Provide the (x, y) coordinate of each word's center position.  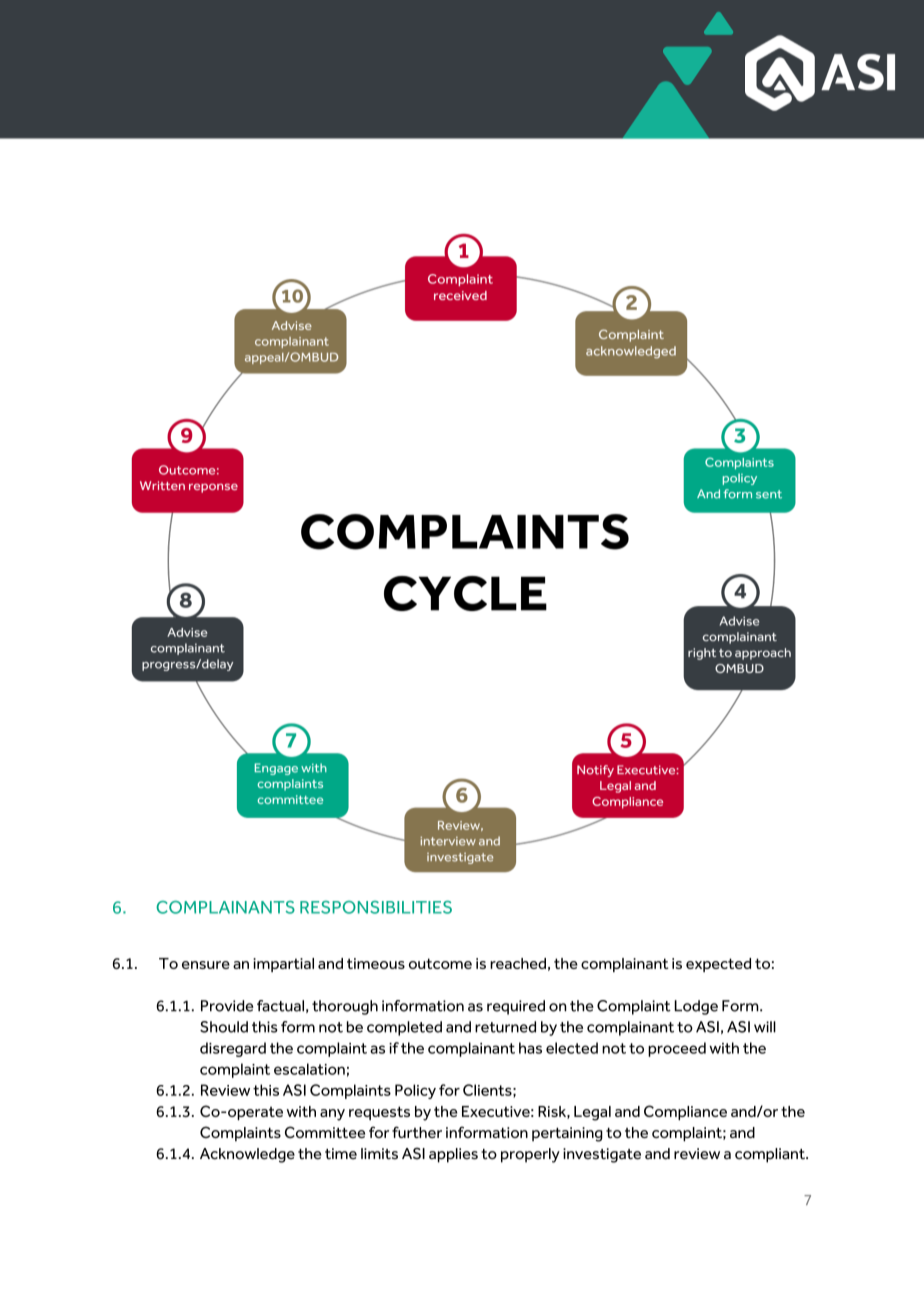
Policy (415, 1091)
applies (453, 1155)
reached (518, 963)
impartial (283, 965)
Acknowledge (247, 1155)
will (765, 1027)
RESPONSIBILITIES (376, 907)
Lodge (696, 1007)
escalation (309, 1069)
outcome (440, 963)
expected (718, 965)
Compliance (685, 1112)
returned (505, 1027)
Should (224, 1027)
